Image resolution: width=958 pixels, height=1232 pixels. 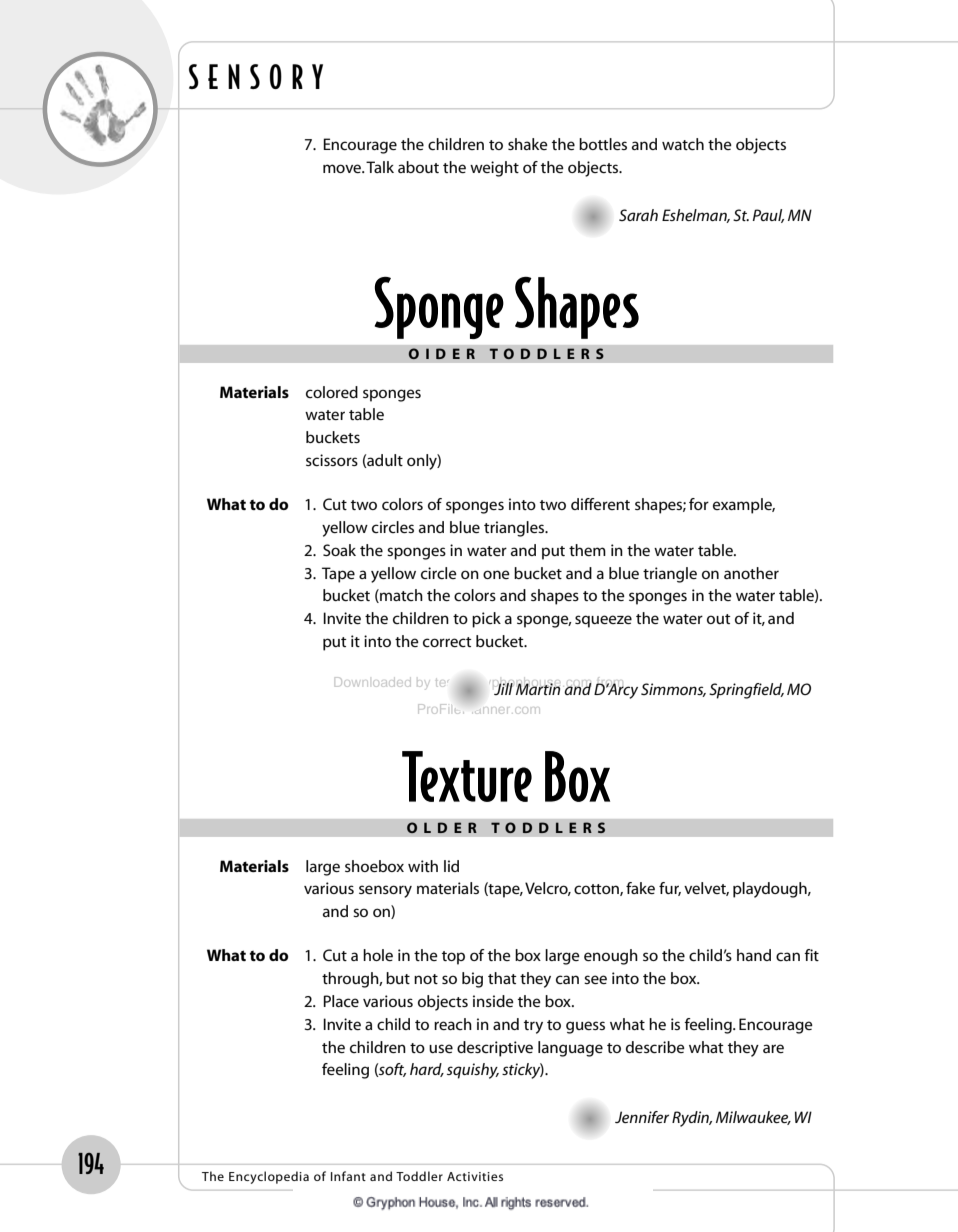 I want to click on match, so click(x=400, y=596).
